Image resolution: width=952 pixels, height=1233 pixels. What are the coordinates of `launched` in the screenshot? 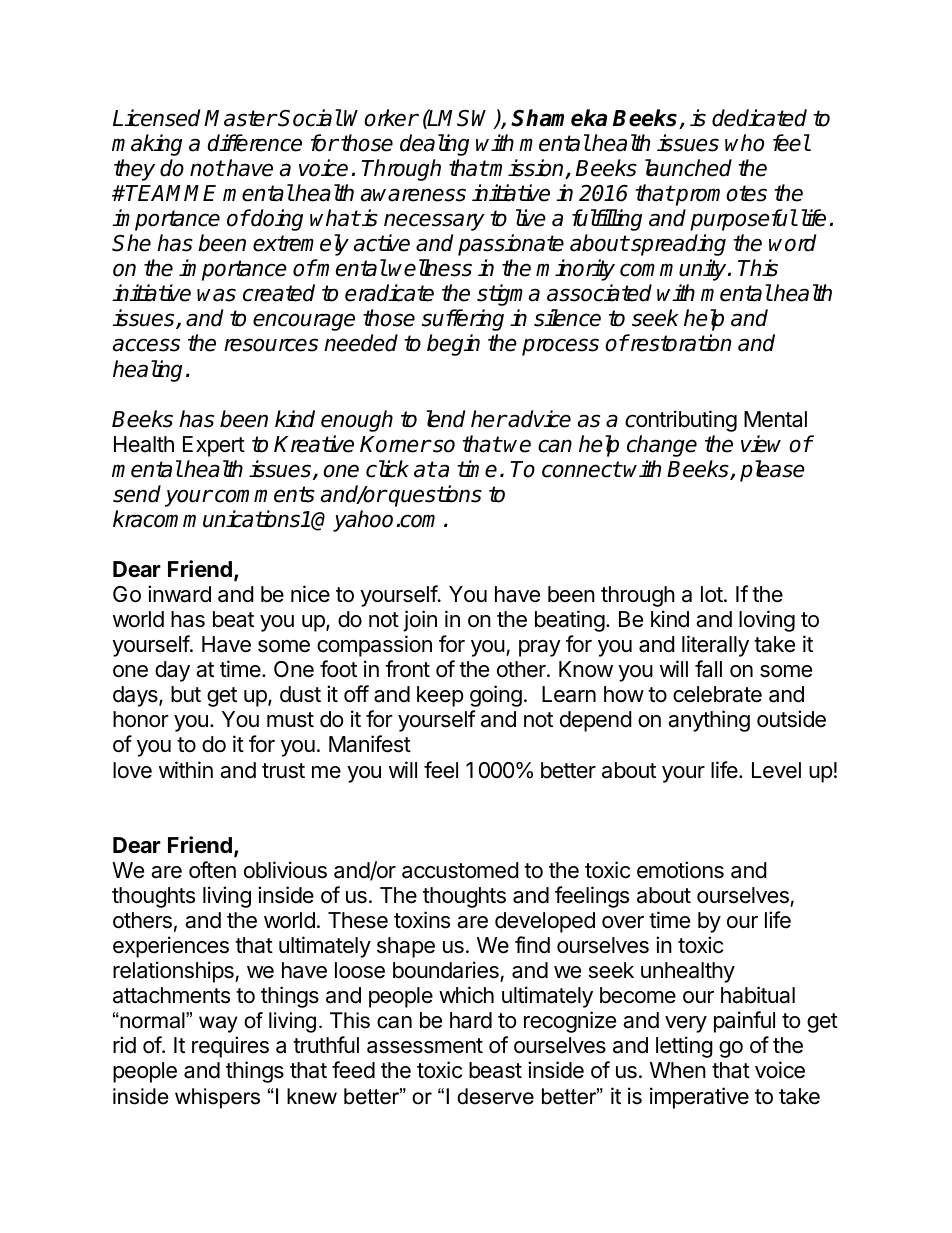 It's located at (688, 168).
